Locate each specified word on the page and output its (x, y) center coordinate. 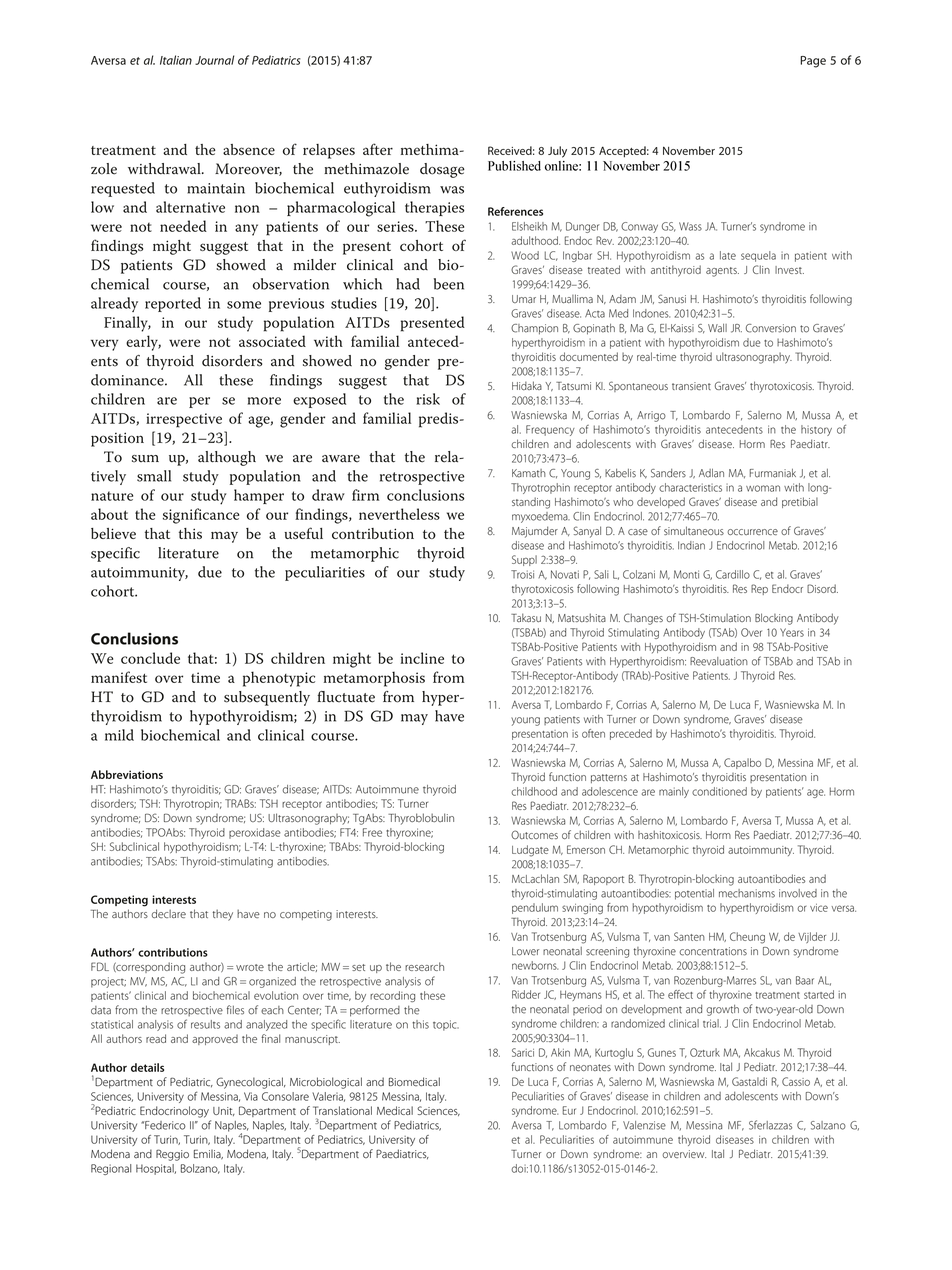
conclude (150, 658)
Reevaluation (719, 661)
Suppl (524, 560)
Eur (569, 1110)
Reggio (172, 1155)
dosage (442, 170)
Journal (214, 60)
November (689, 150)
